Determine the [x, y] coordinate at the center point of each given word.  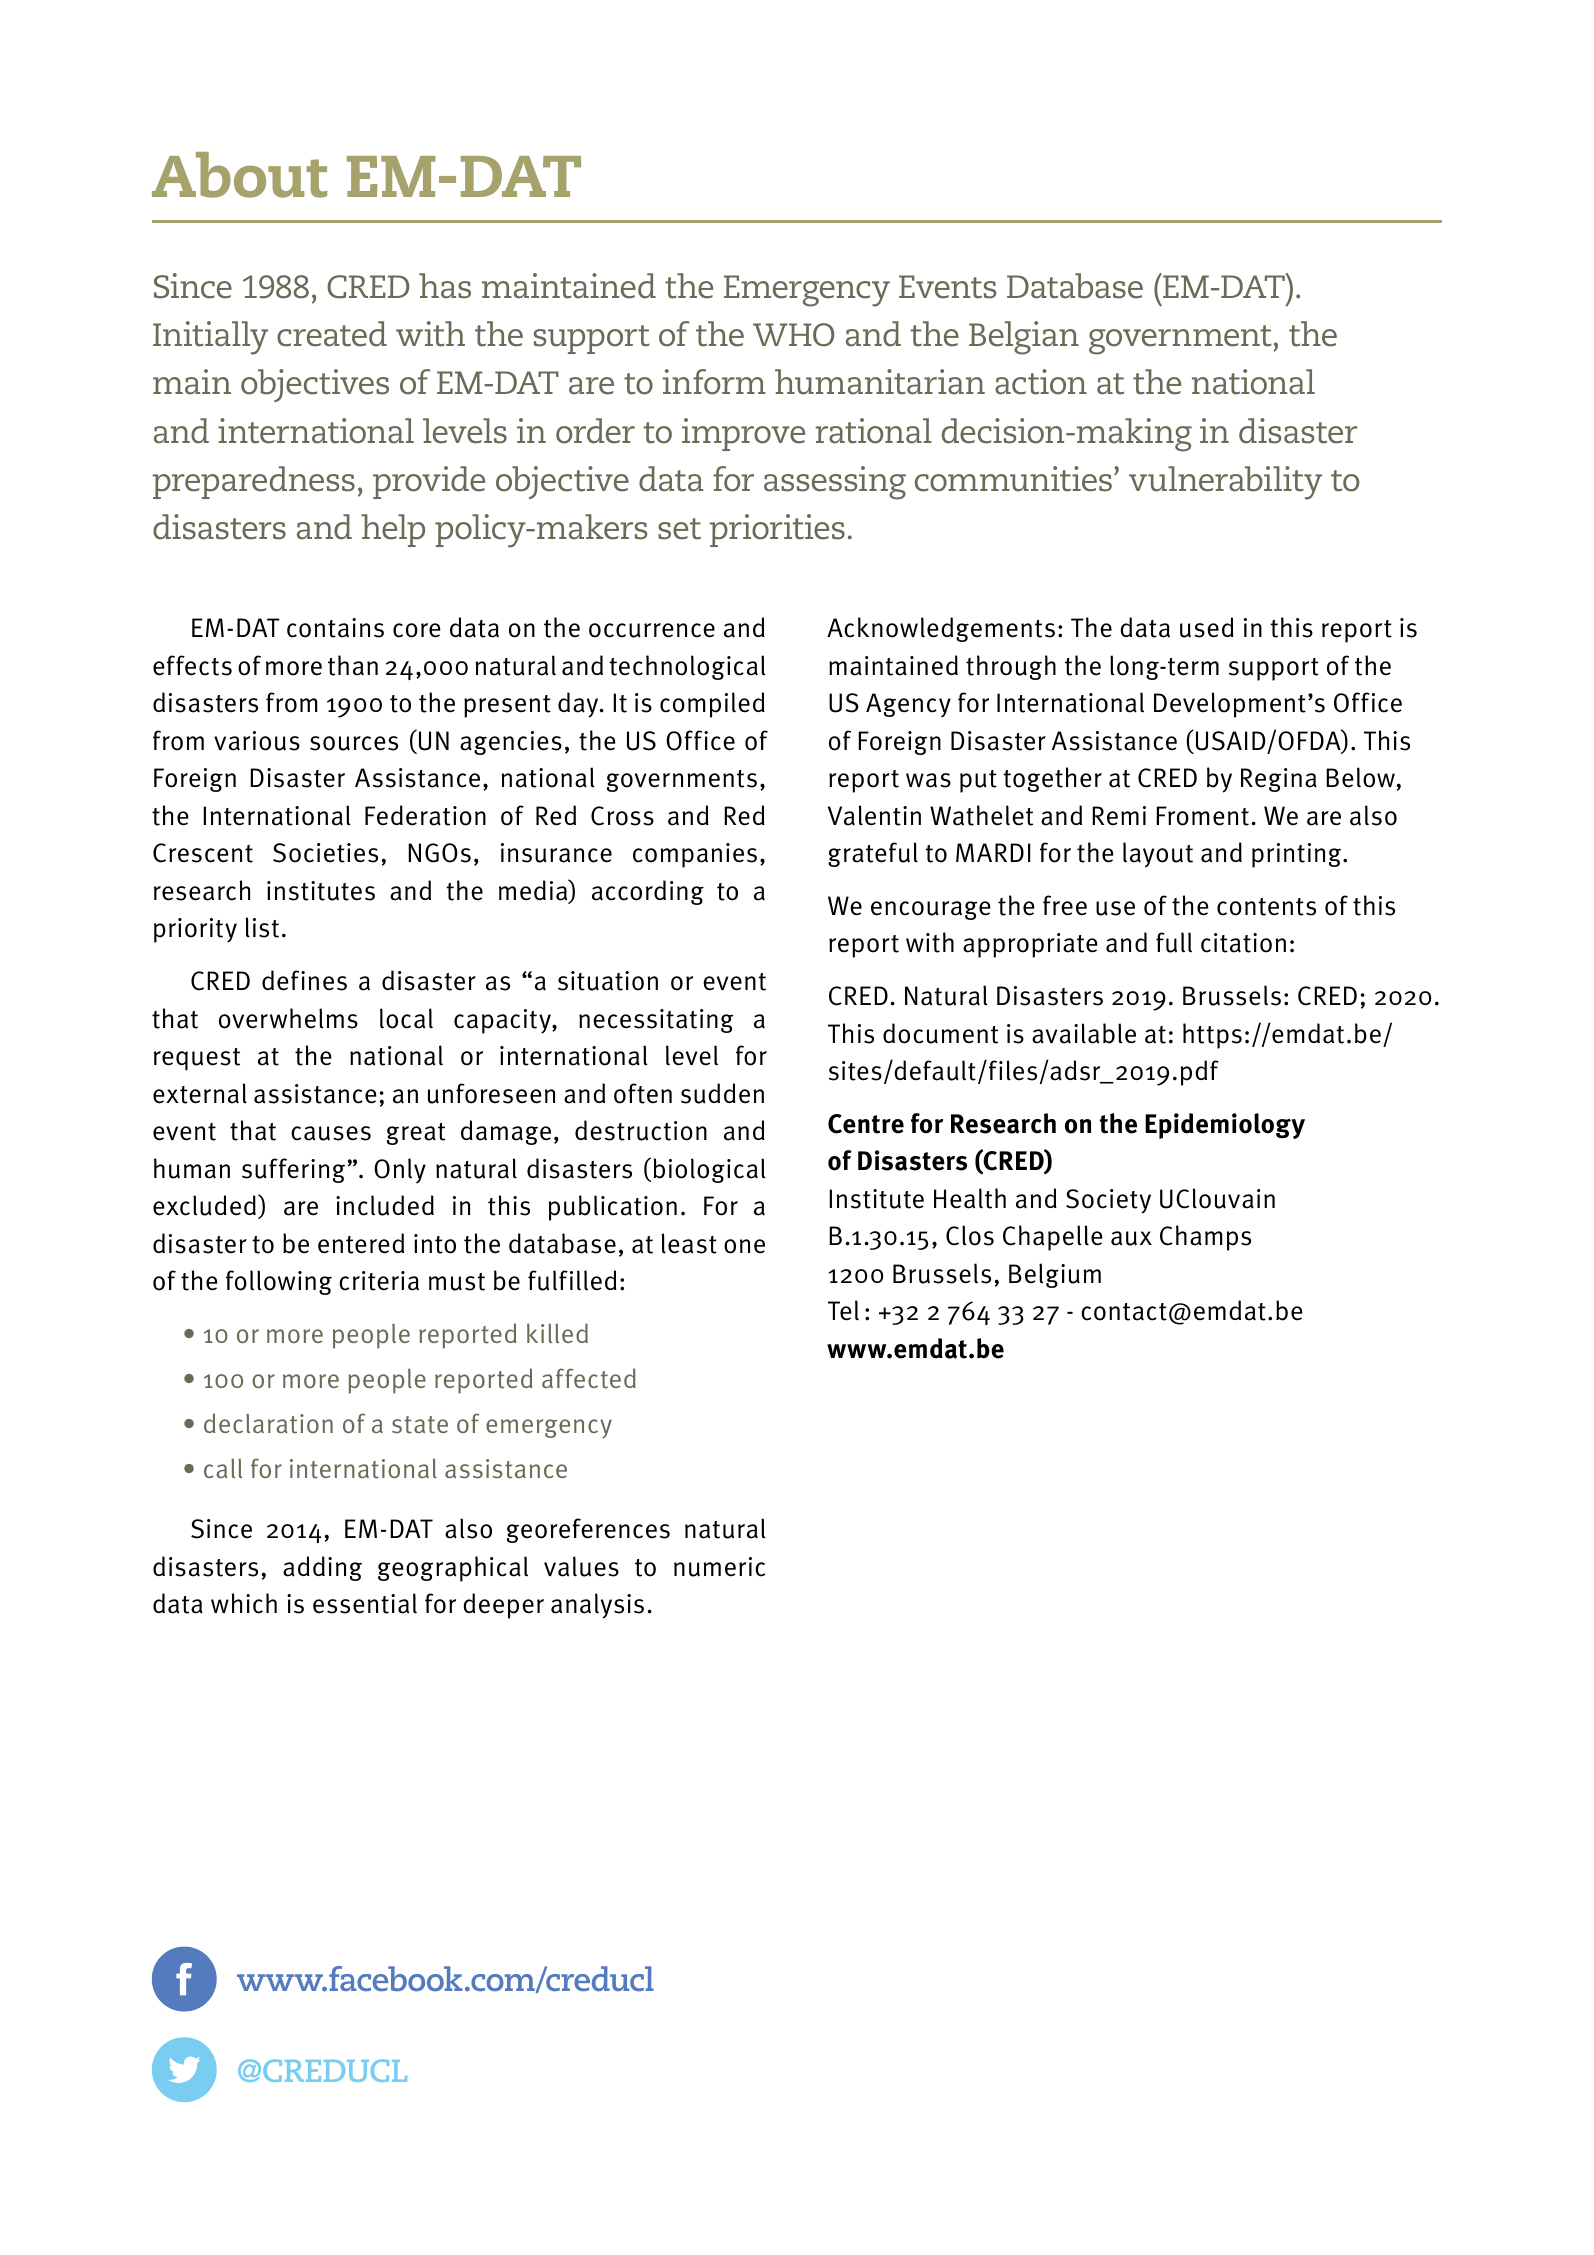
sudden [722, 1093]
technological [688, 667]
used [1207, 627]
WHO [793, 335]
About [239, 175]
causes [331, 1133]
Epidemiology [1225, 1126]
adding [322, 1568]
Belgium [1055, 1275]
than [353, 665]
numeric [719, 1567]
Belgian [1024, 338]
